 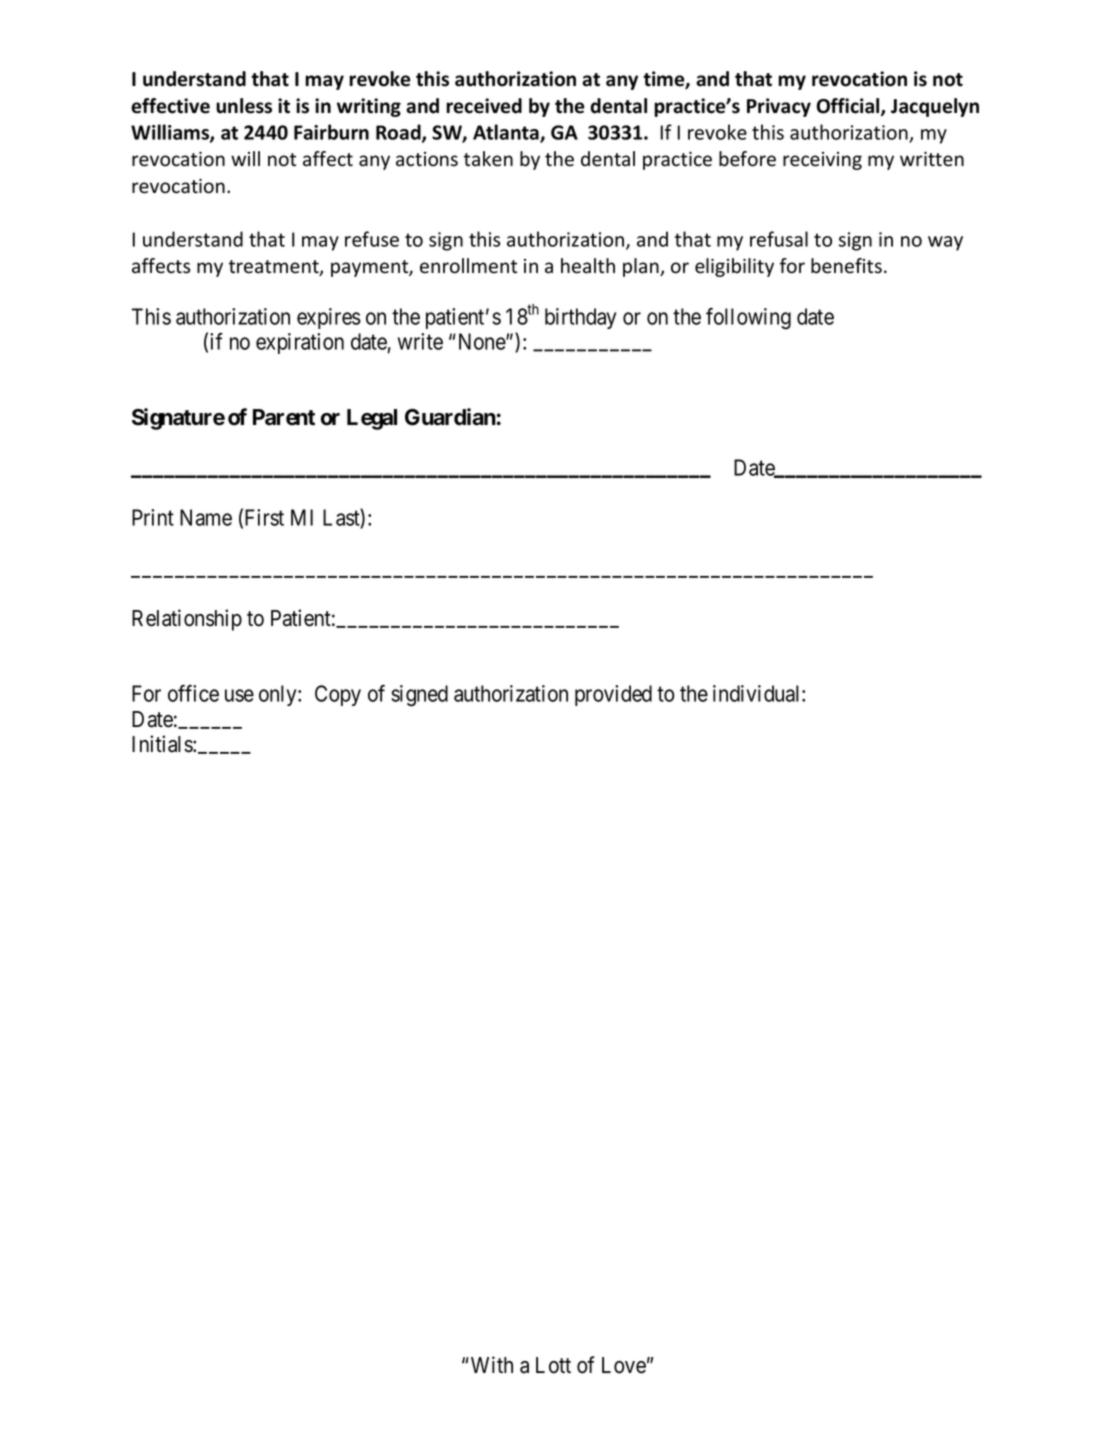 What do you see at coordinates (279, 695) in the screenshot?
I see `only` at bounding box center [279, 695].
